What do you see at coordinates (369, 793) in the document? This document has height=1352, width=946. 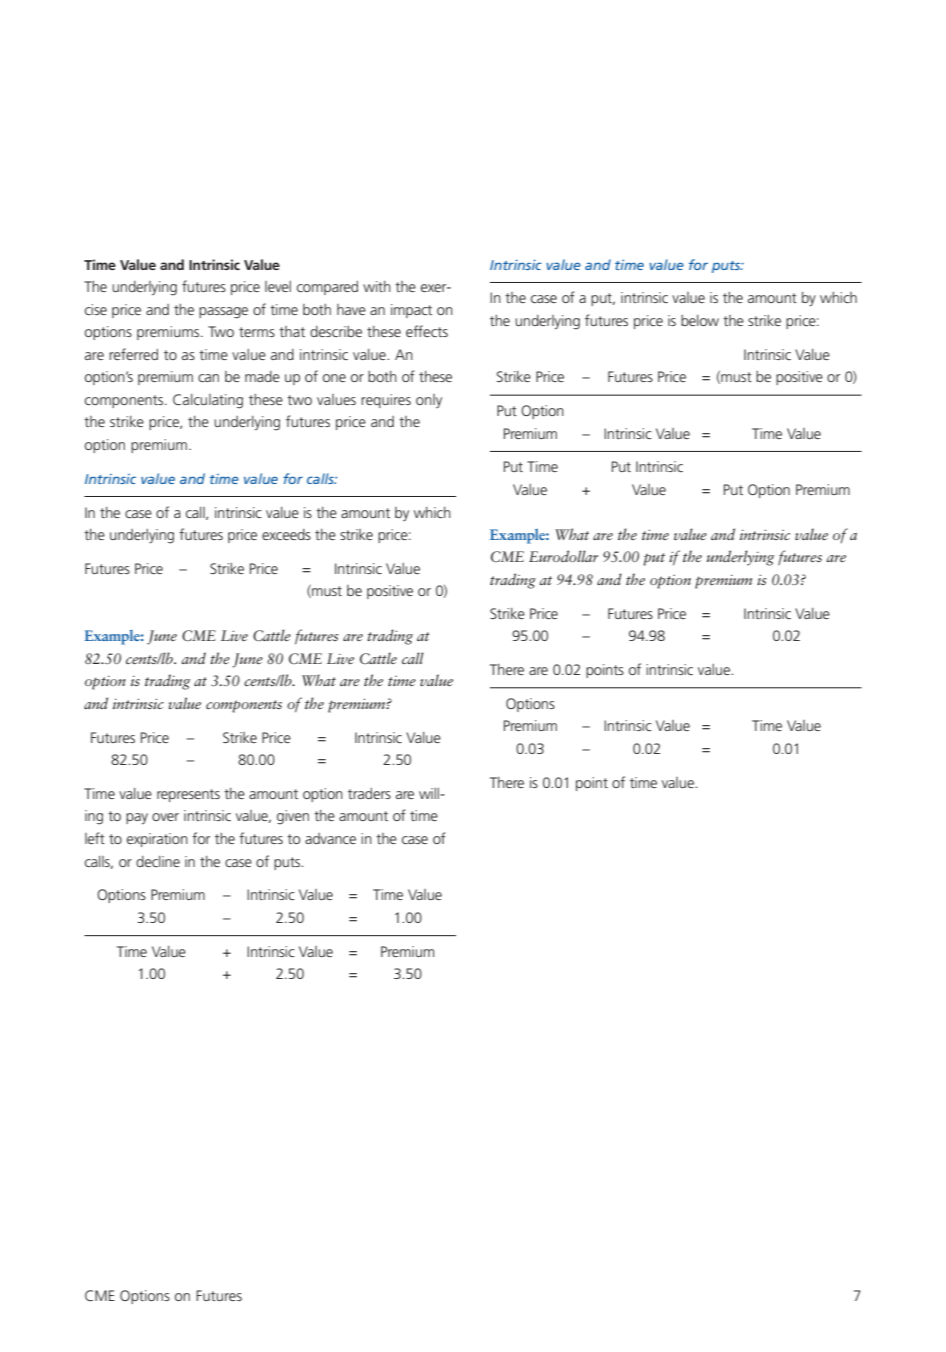 I see `traders` at bounding box center [369, 793].
